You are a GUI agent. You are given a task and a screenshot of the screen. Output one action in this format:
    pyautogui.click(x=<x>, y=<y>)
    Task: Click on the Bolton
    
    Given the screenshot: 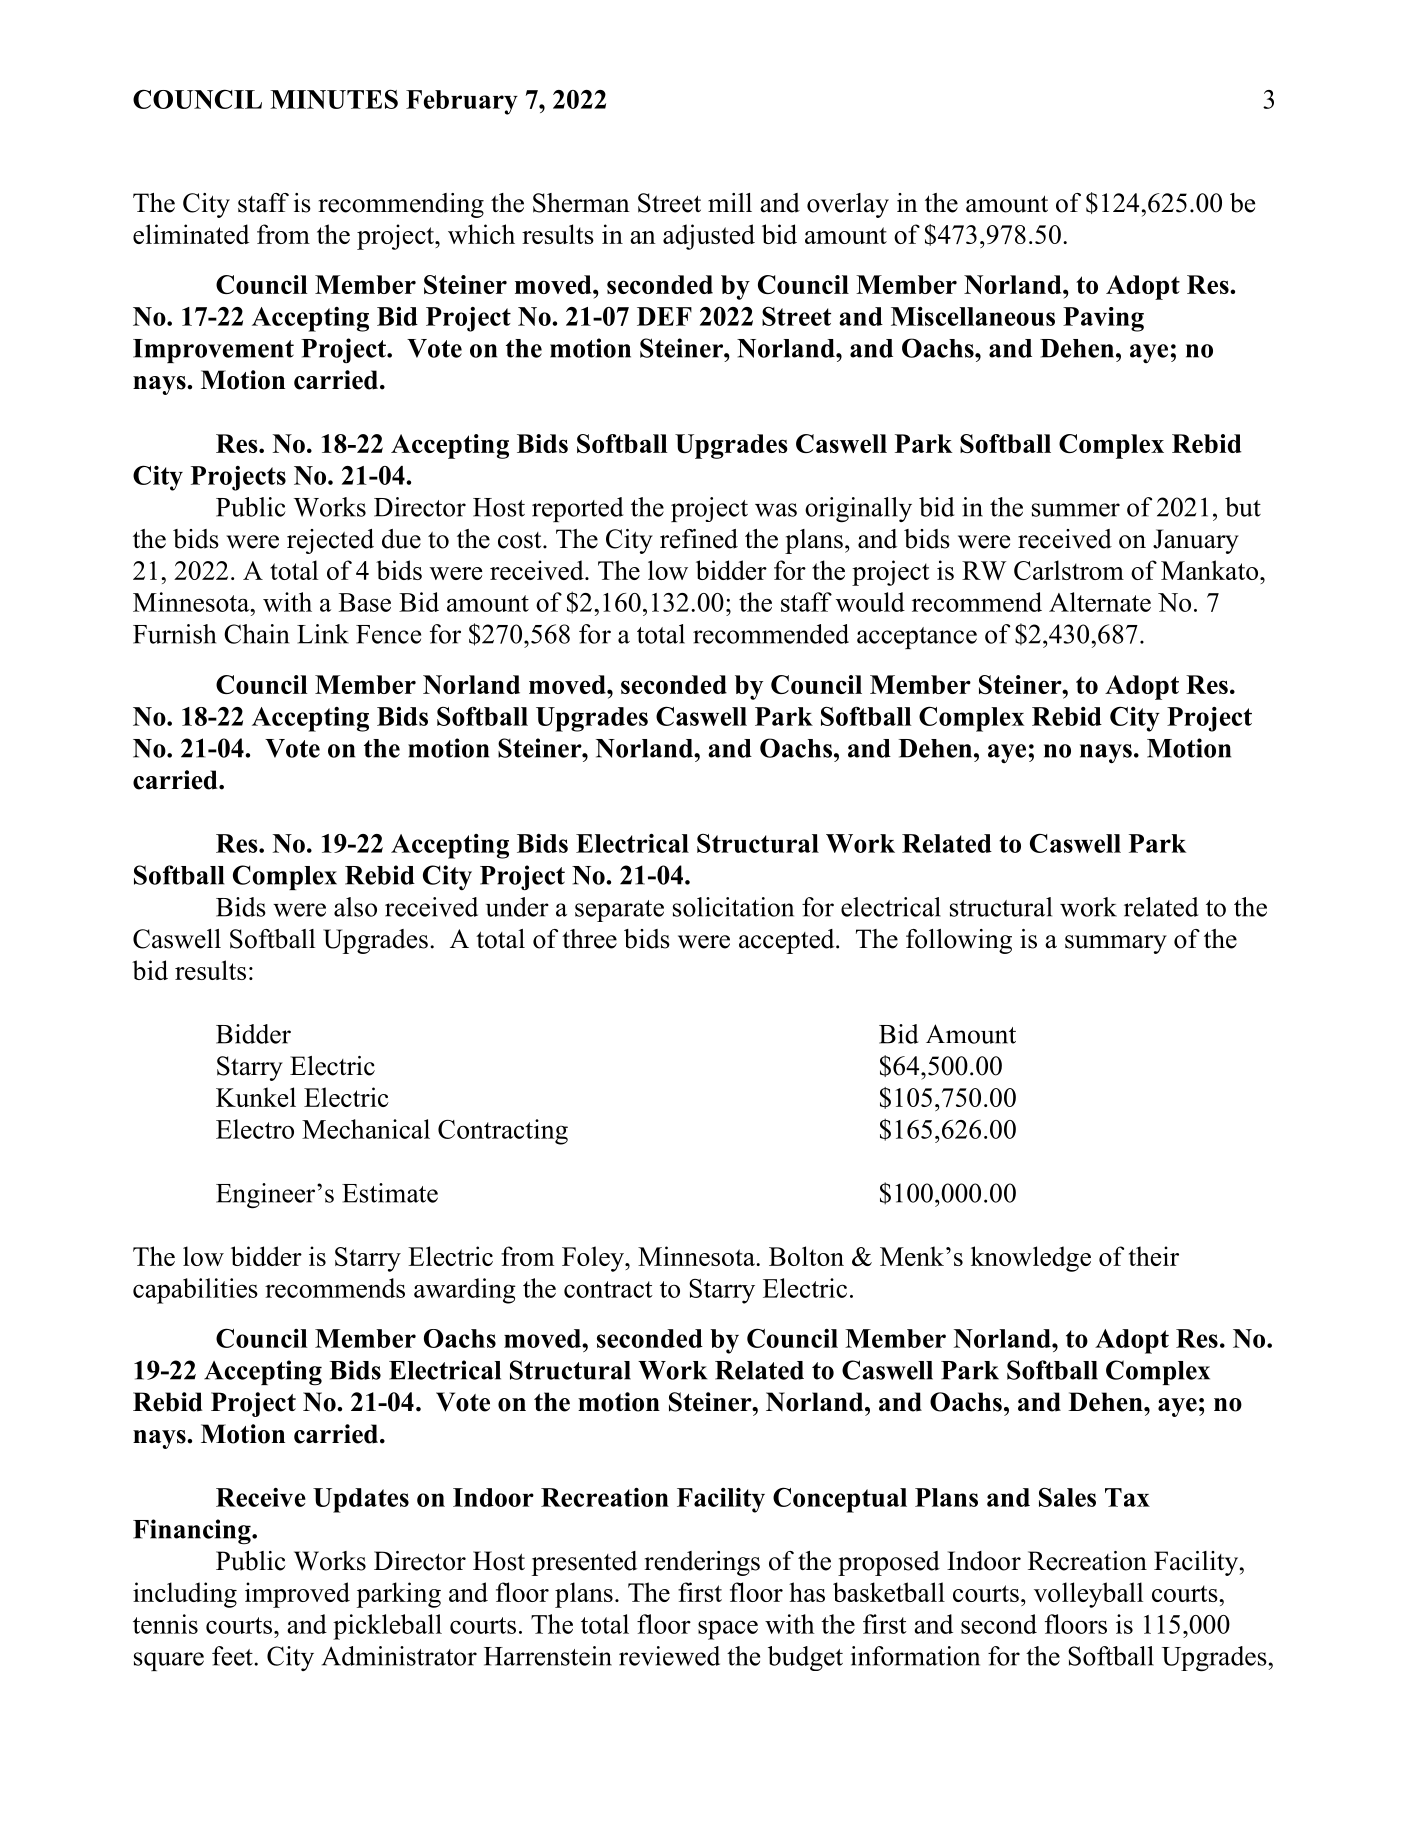 What is the action you would take?
    pyautogui.click(x=806, y=1256)
